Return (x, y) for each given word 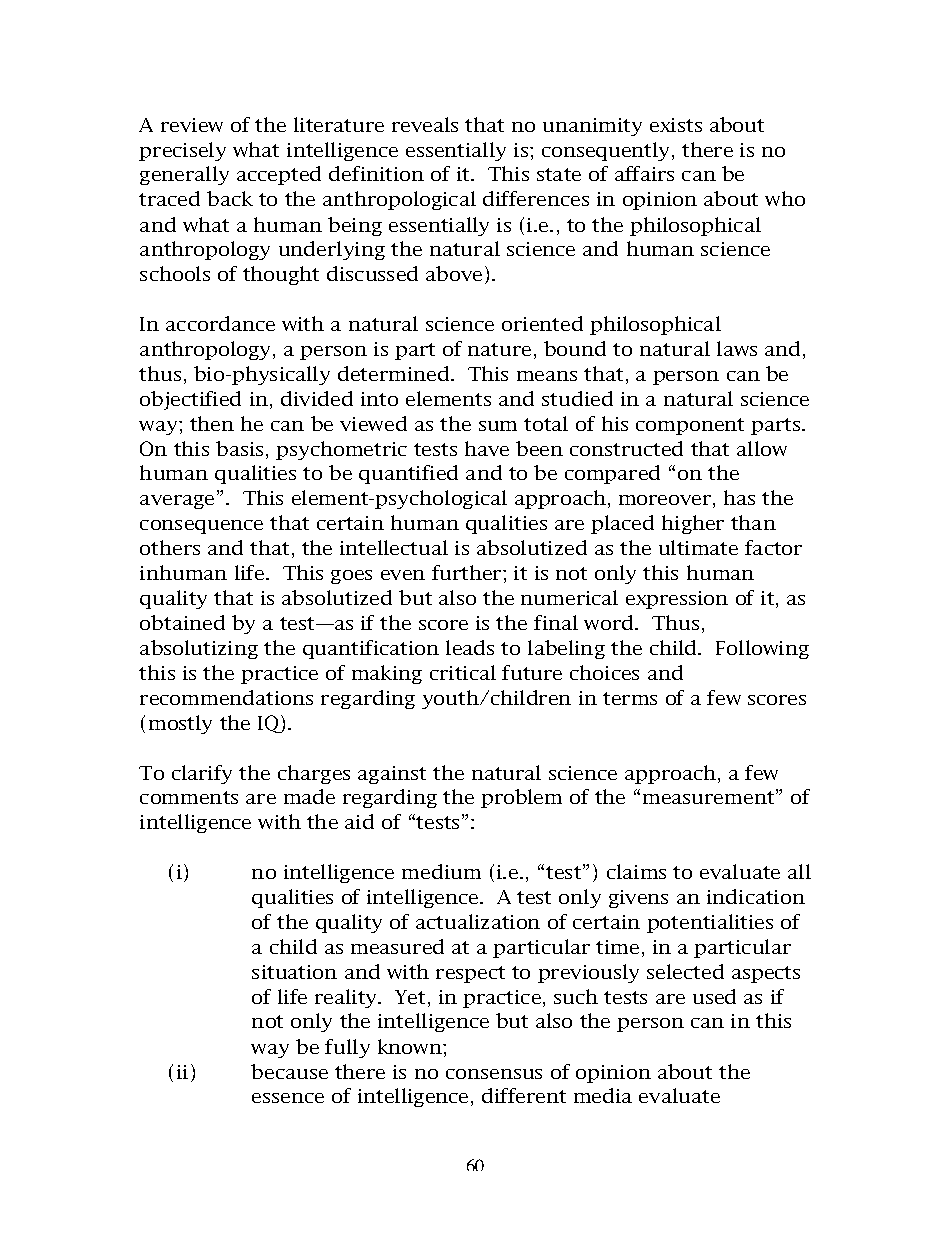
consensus (494, 1074)
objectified (190, 400)
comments (189, 797)
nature (499, 349)
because (289, 1071)
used (714, 996)
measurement (710, 797)
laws (737, 348)
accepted (279, 175)
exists (676, 125)
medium (441, 871)
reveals (425, 124)
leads (470, 647)
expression (677, 600)
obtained (182, 622)
